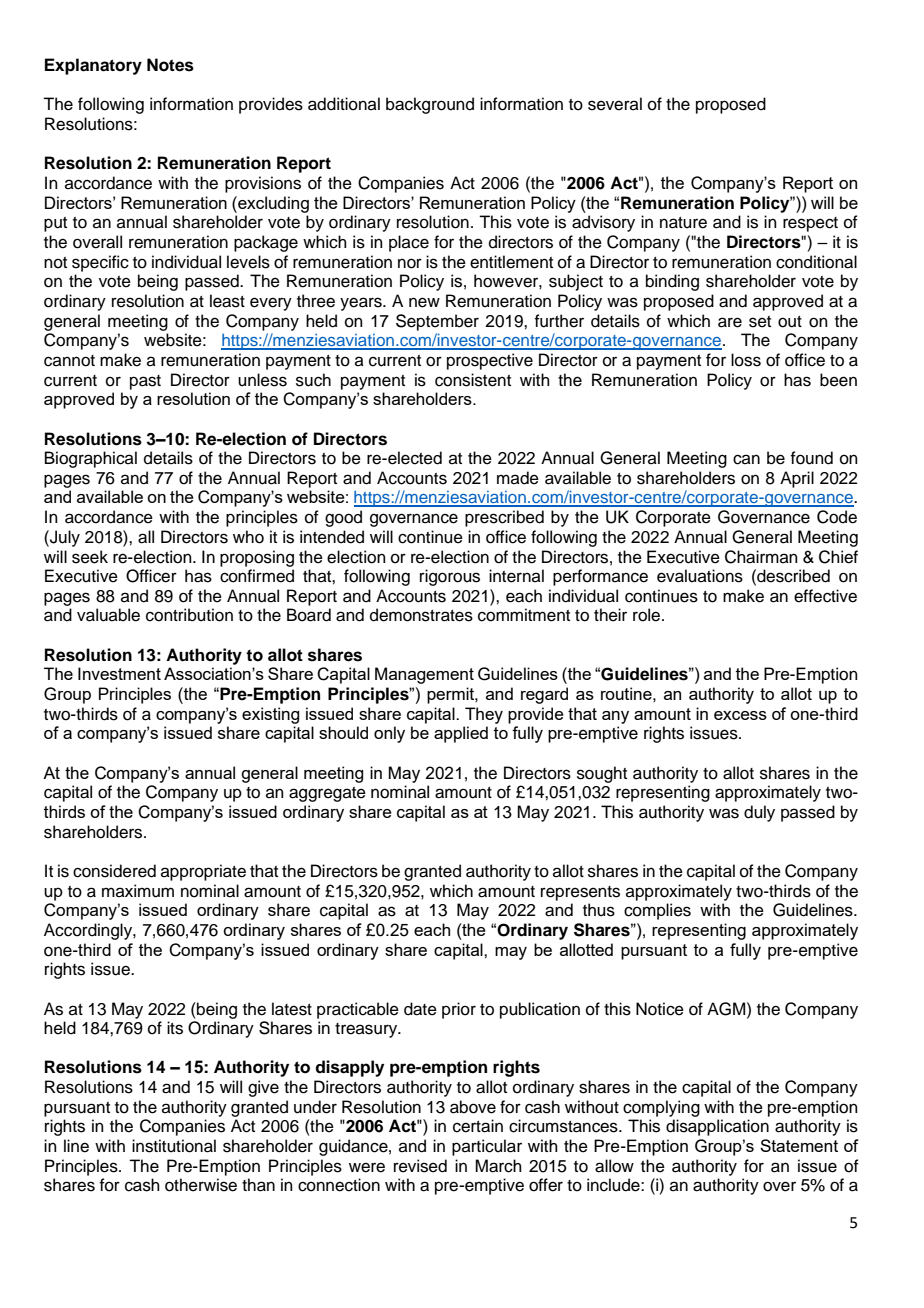  I want to click on loss, so click(746, 360).
